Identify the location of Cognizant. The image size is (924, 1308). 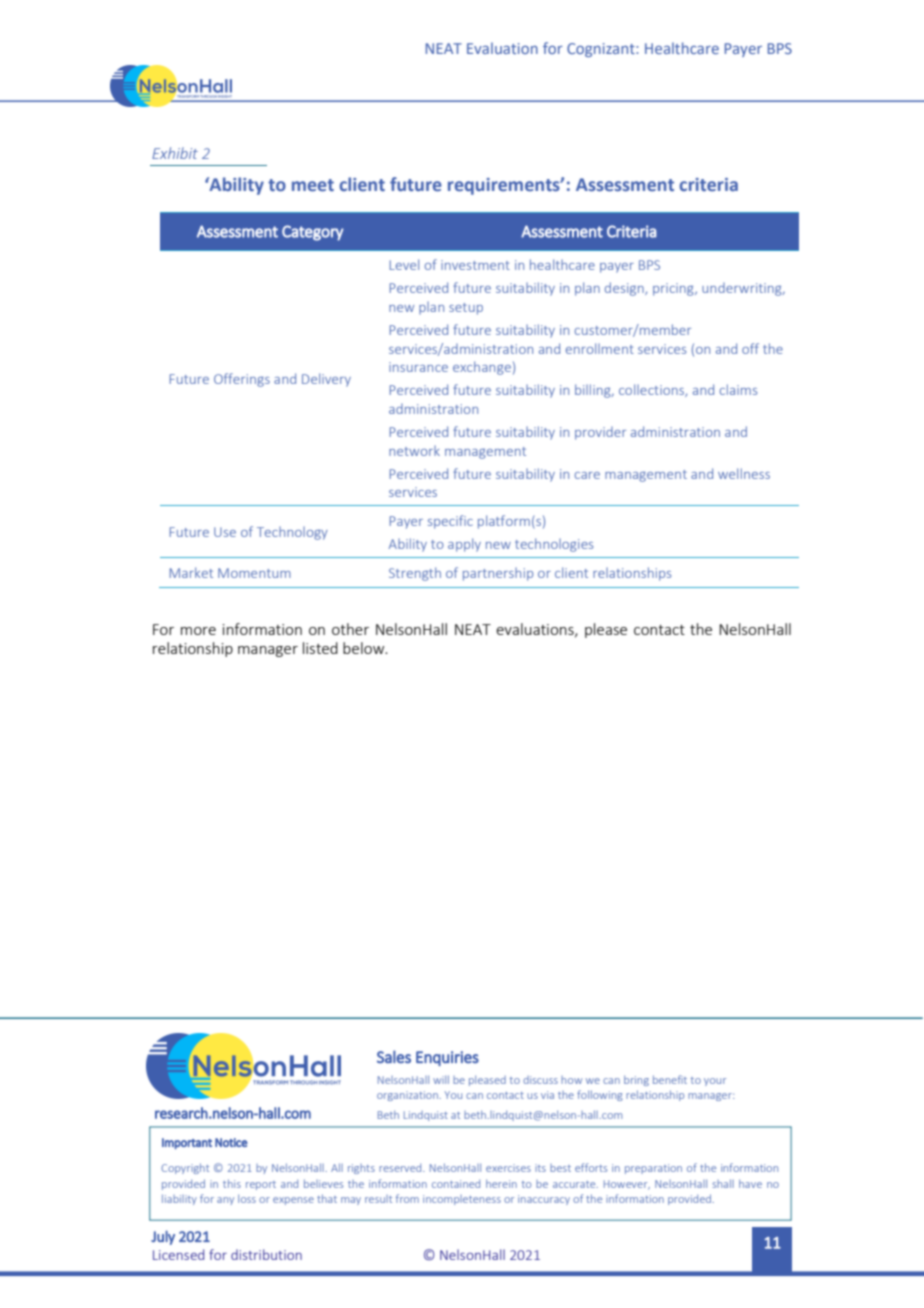
(602, 50).
